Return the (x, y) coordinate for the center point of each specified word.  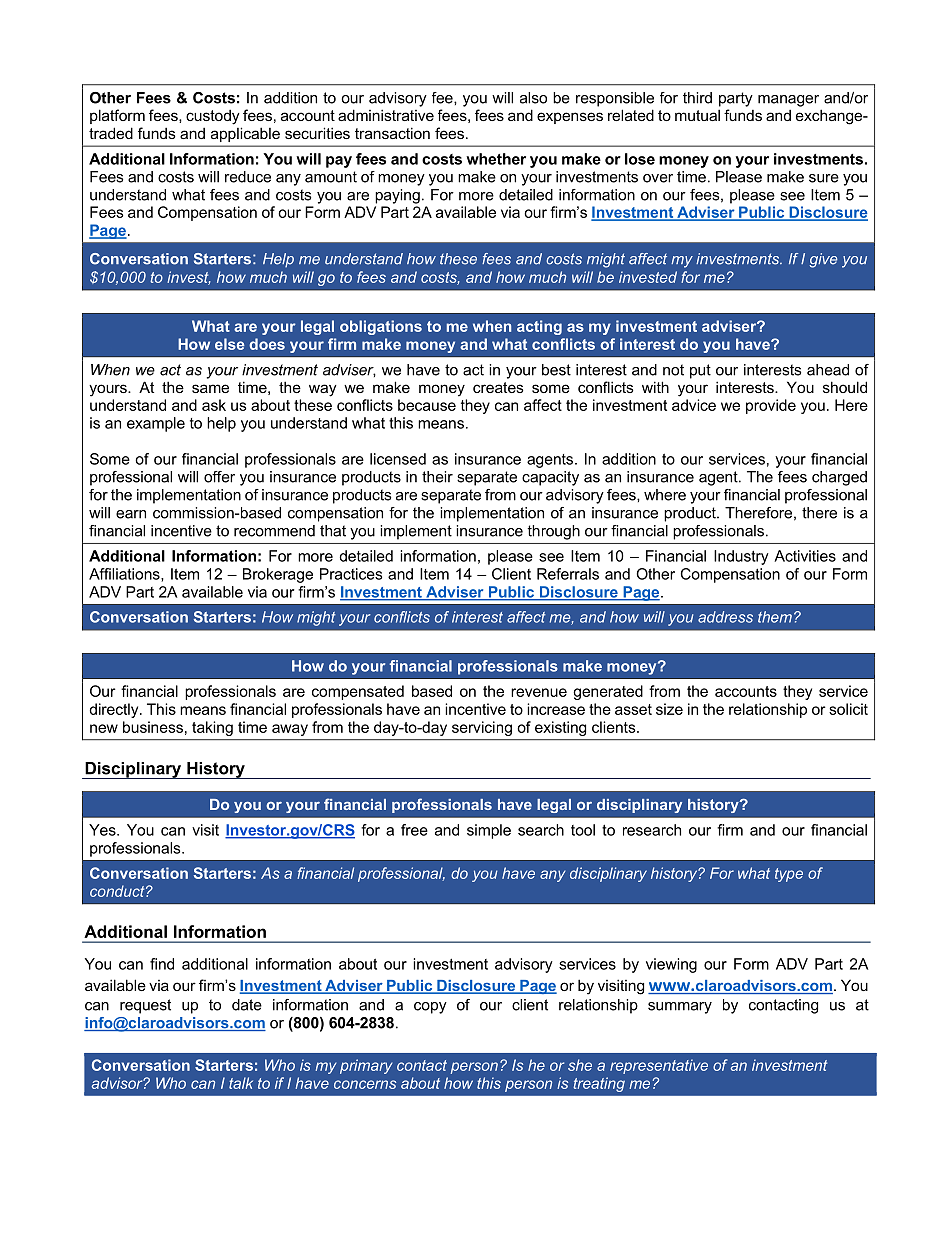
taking (212, 728)
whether (496, 159)
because (427, 405)
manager (788, 101)
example (156, 424)
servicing (482, 728)
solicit (848, 709)
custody (213, 117)
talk (241, 1083)
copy (430, 1008)
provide (771, 406)
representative (659, 1066)
